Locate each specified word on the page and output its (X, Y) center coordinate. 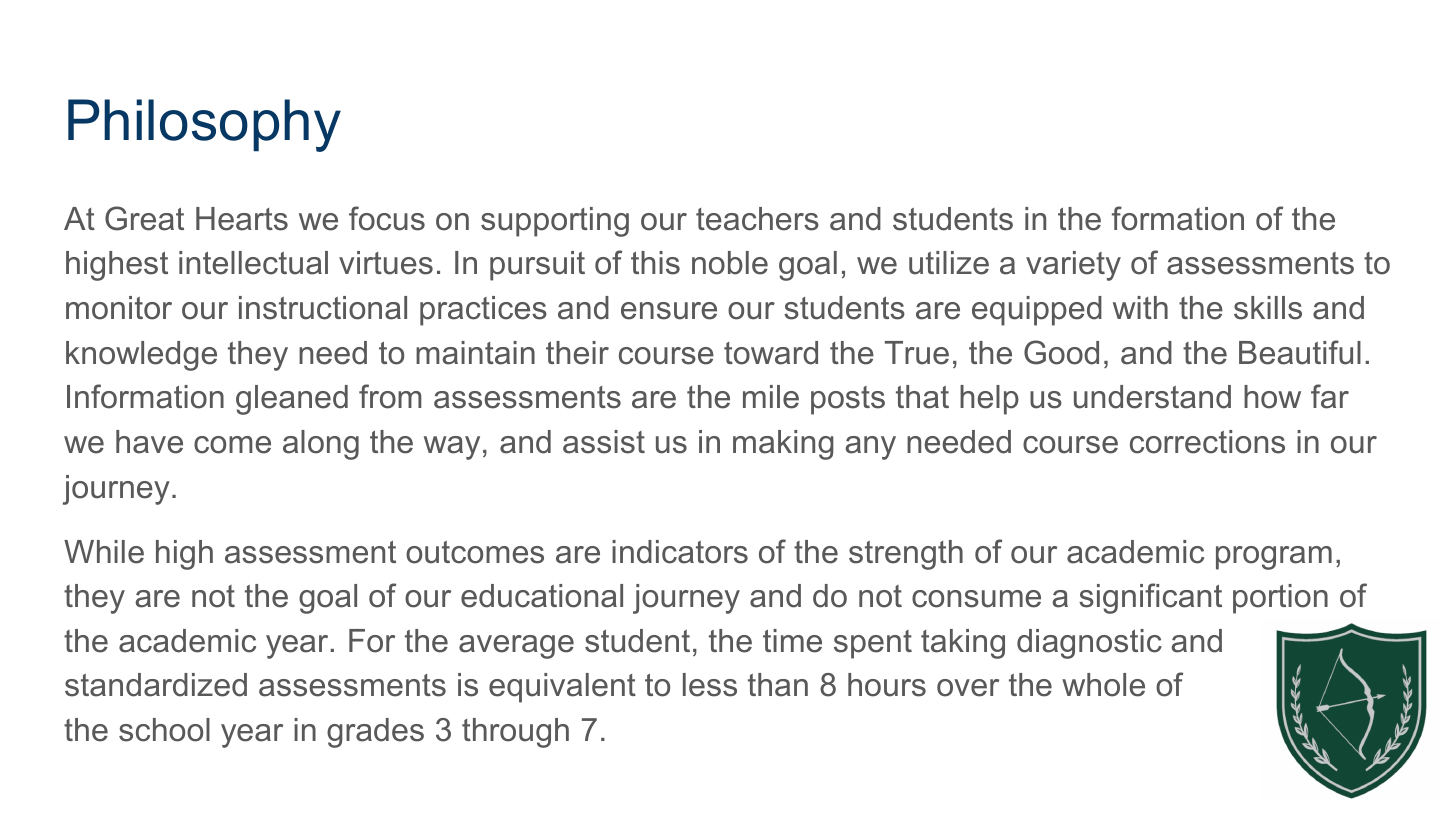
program (1274, 558)
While (104, 552)
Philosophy (204, 125)
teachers (757, 219)
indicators (680, 552)
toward (771, 353)
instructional (323, 308)
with (1140, 307)
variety (1073, 266)
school (164, 730)
